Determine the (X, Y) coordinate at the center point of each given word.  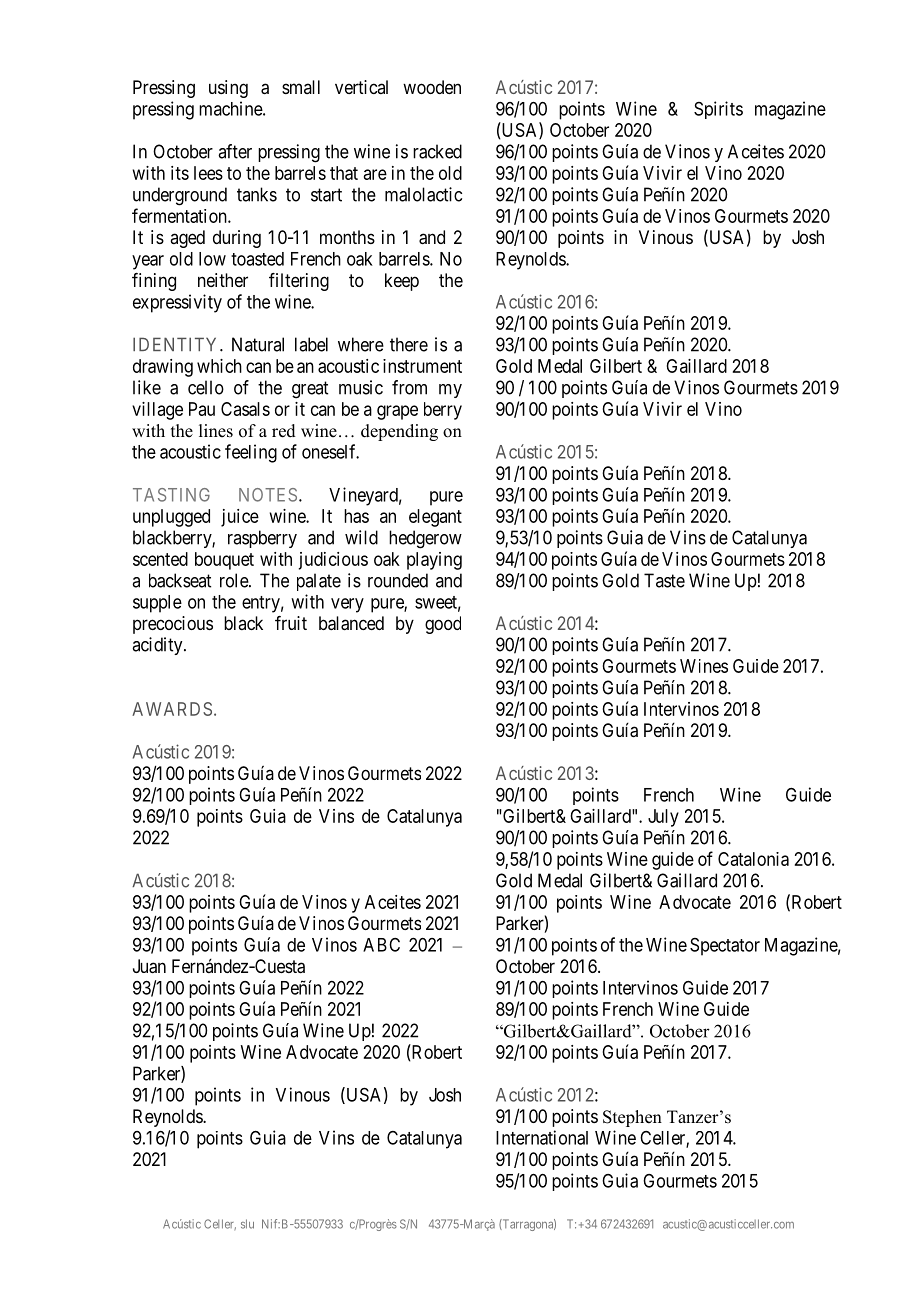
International (542, 1137)
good (443, 625)
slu (247, 1224)
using (228, 89)
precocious (173, 625)
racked (437, 151)
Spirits (718, 110)
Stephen (632, 1118)
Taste (664, 580)
